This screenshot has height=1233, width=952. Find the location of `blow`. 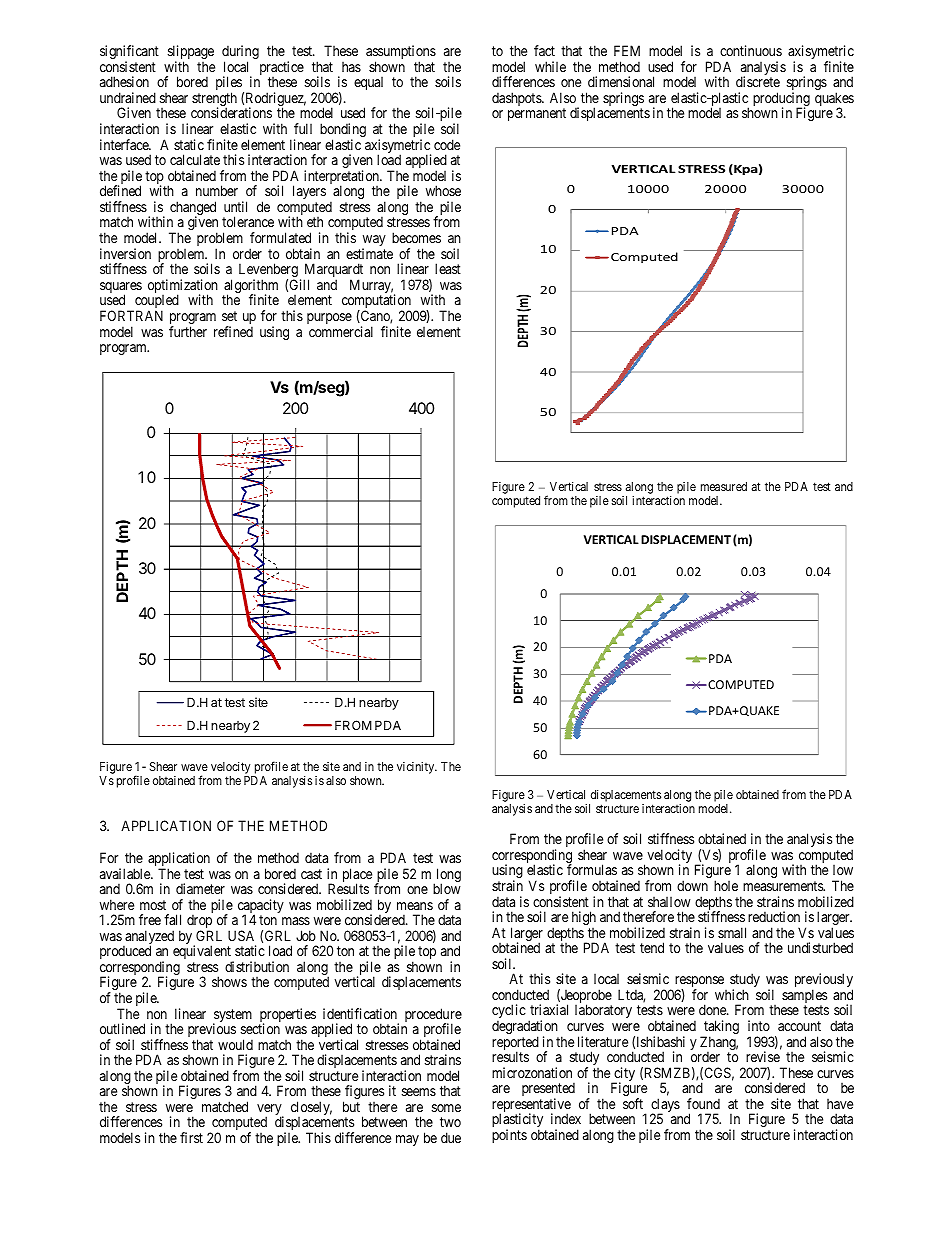

blow is located at coordinates (447, 888).
